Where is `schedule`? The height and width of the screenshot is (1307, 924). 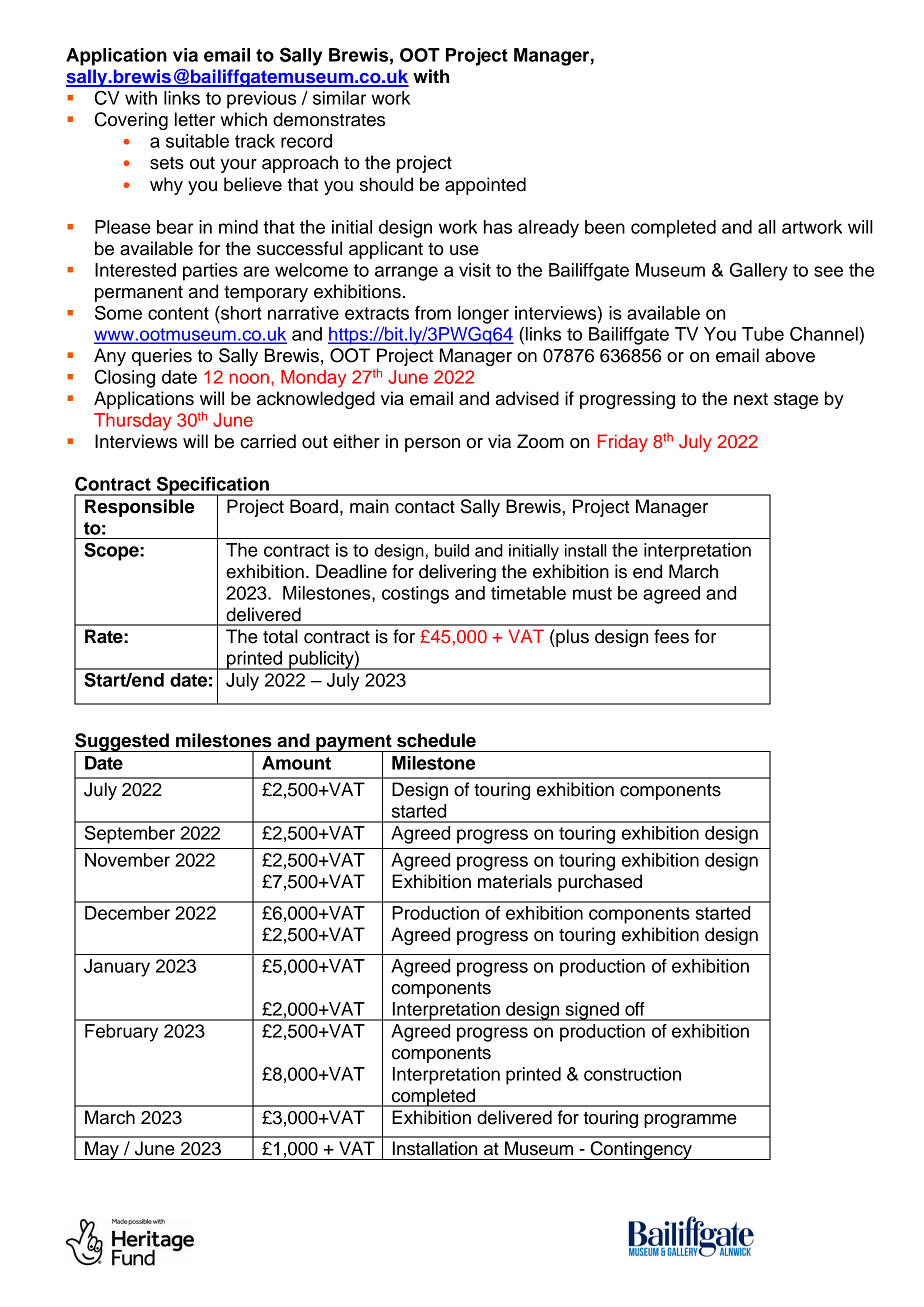
schedule is located at coordinates (436, 740).
